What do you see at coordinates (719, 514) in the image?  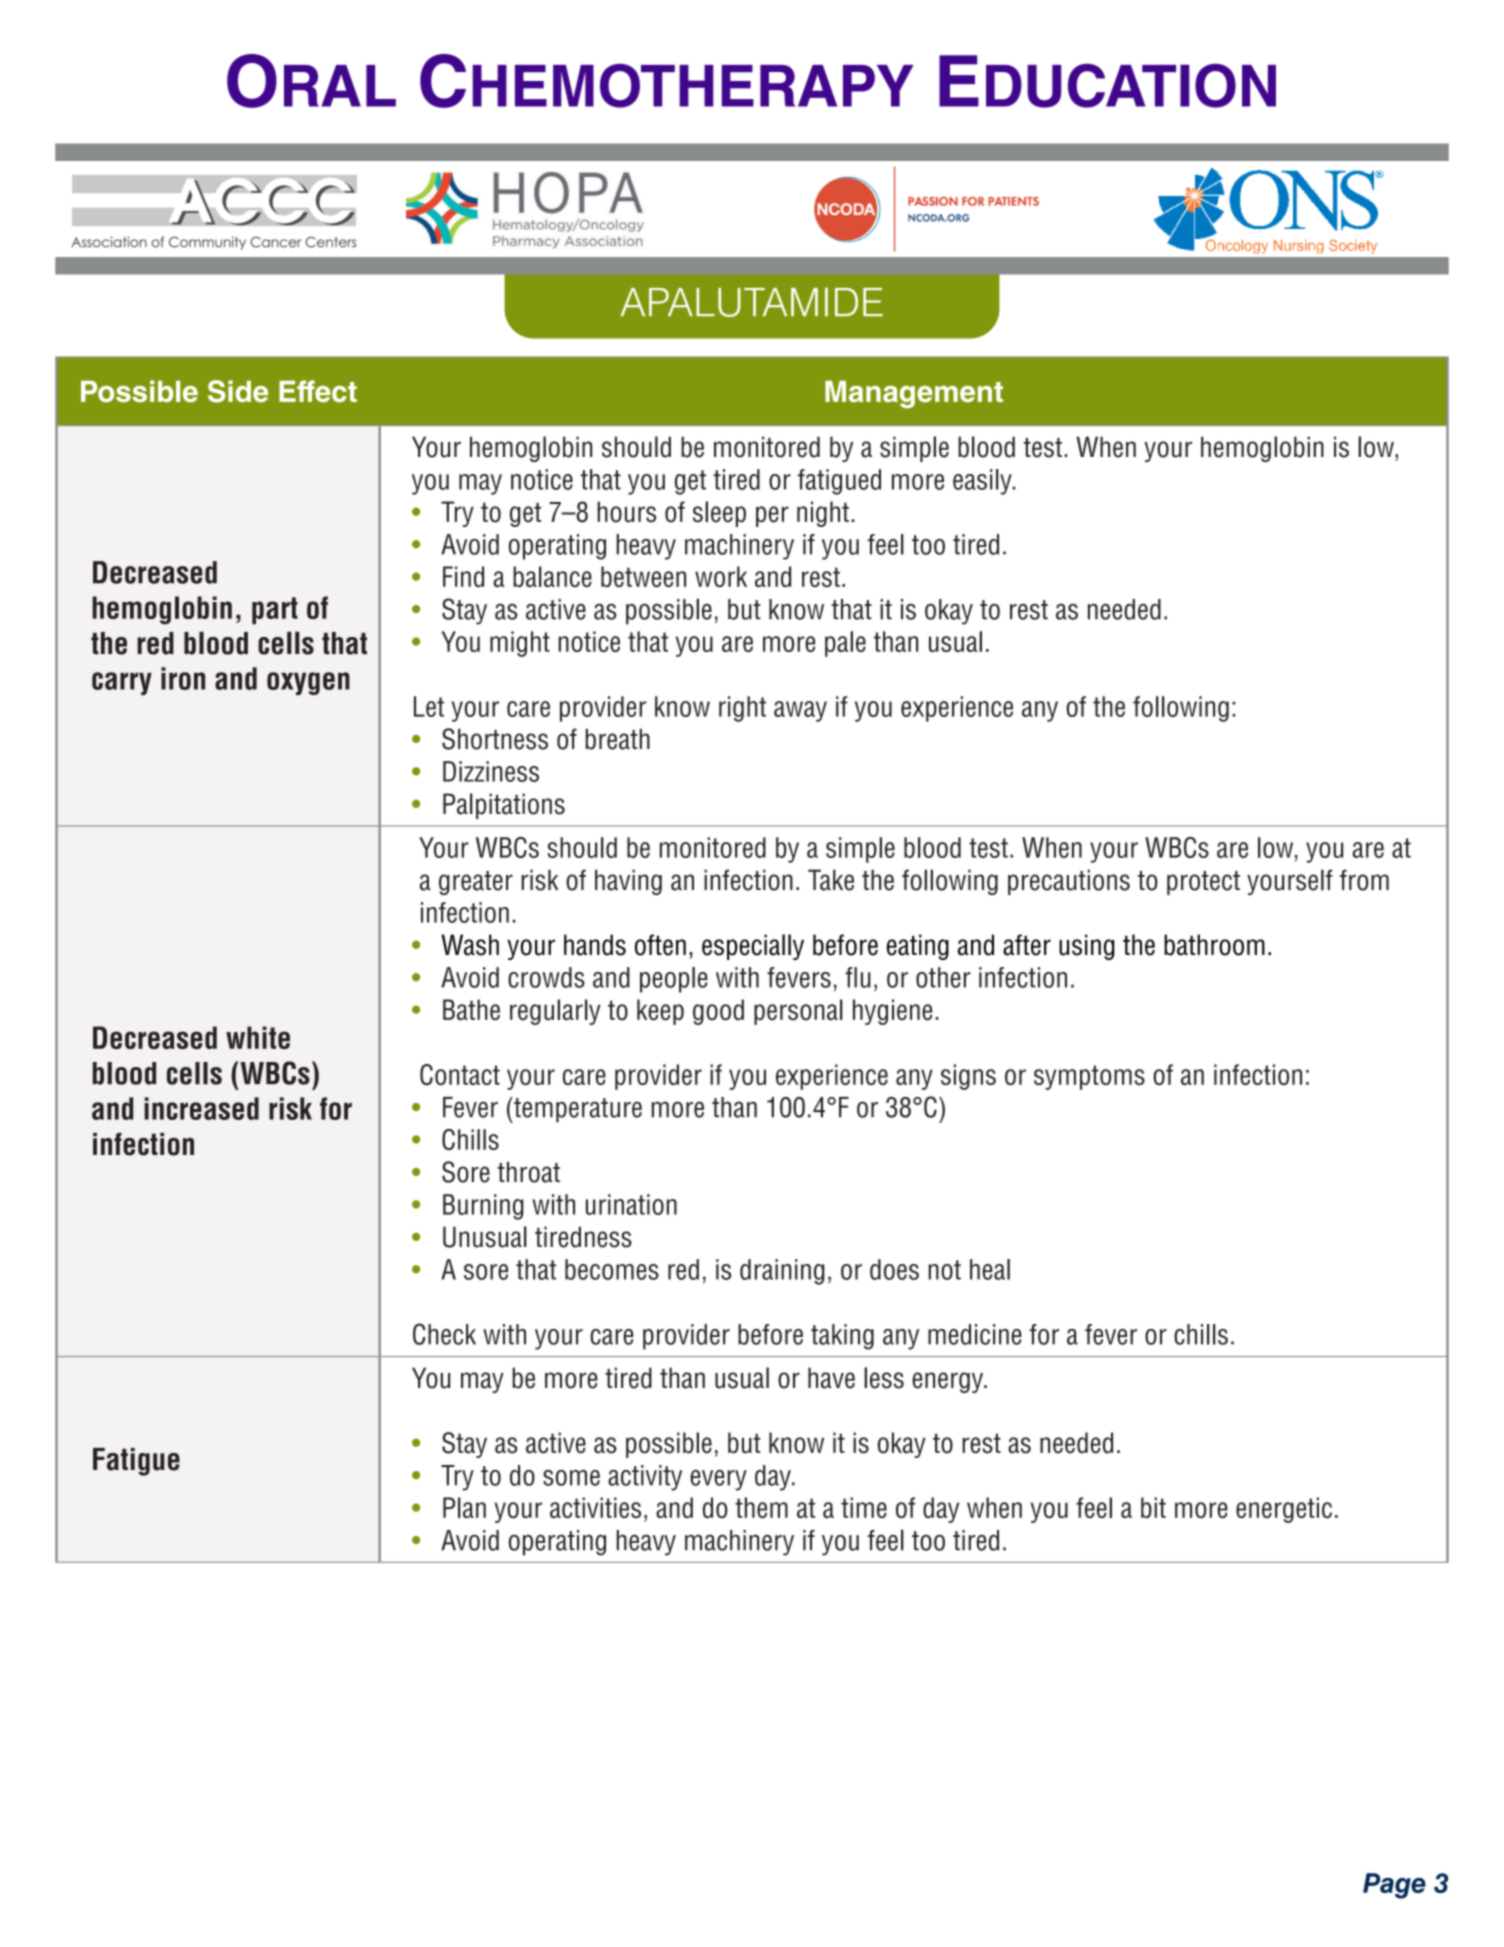 I see `sleep` at bounding box center [719, 514].
